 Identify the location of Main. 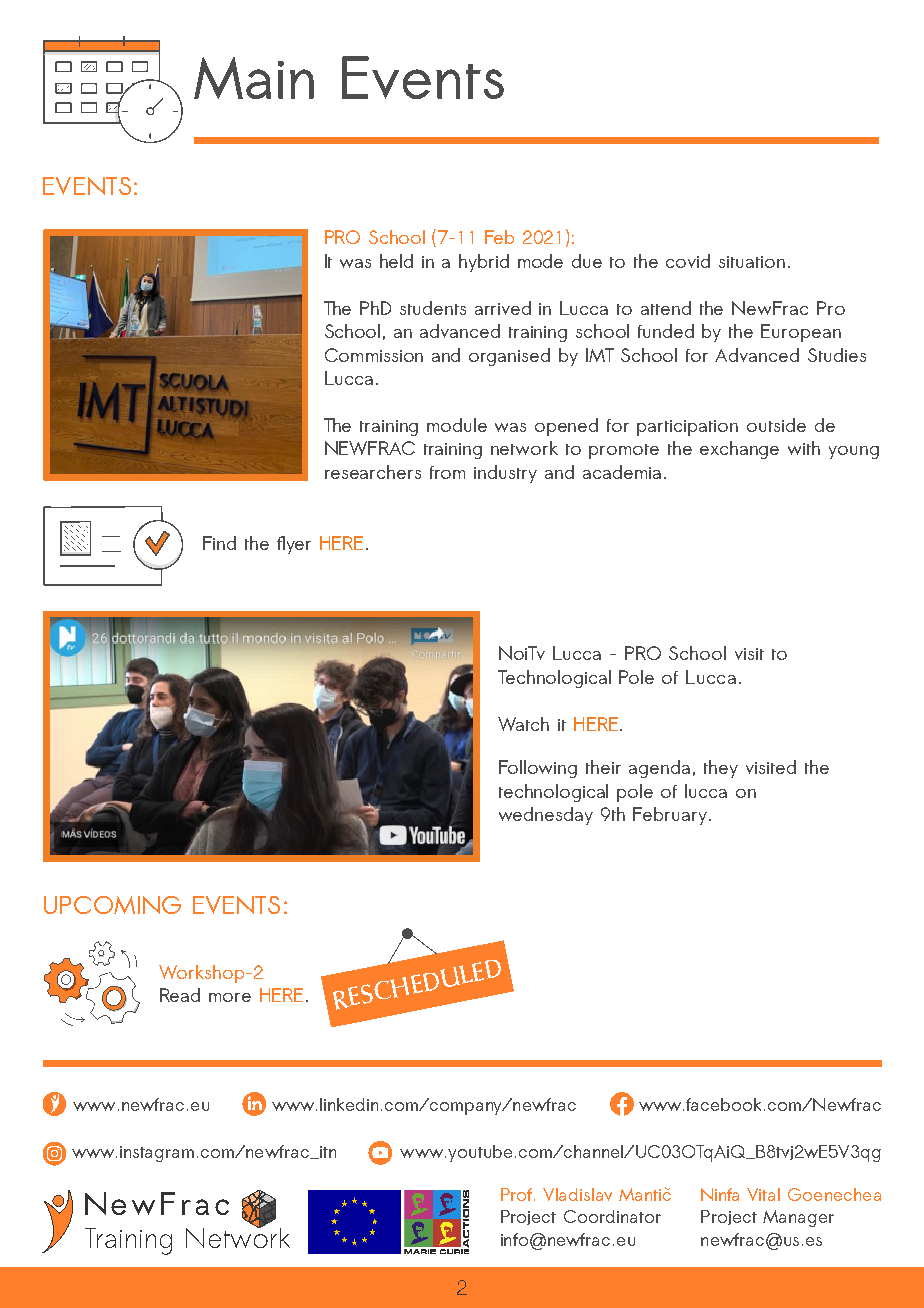
(254, 78).
